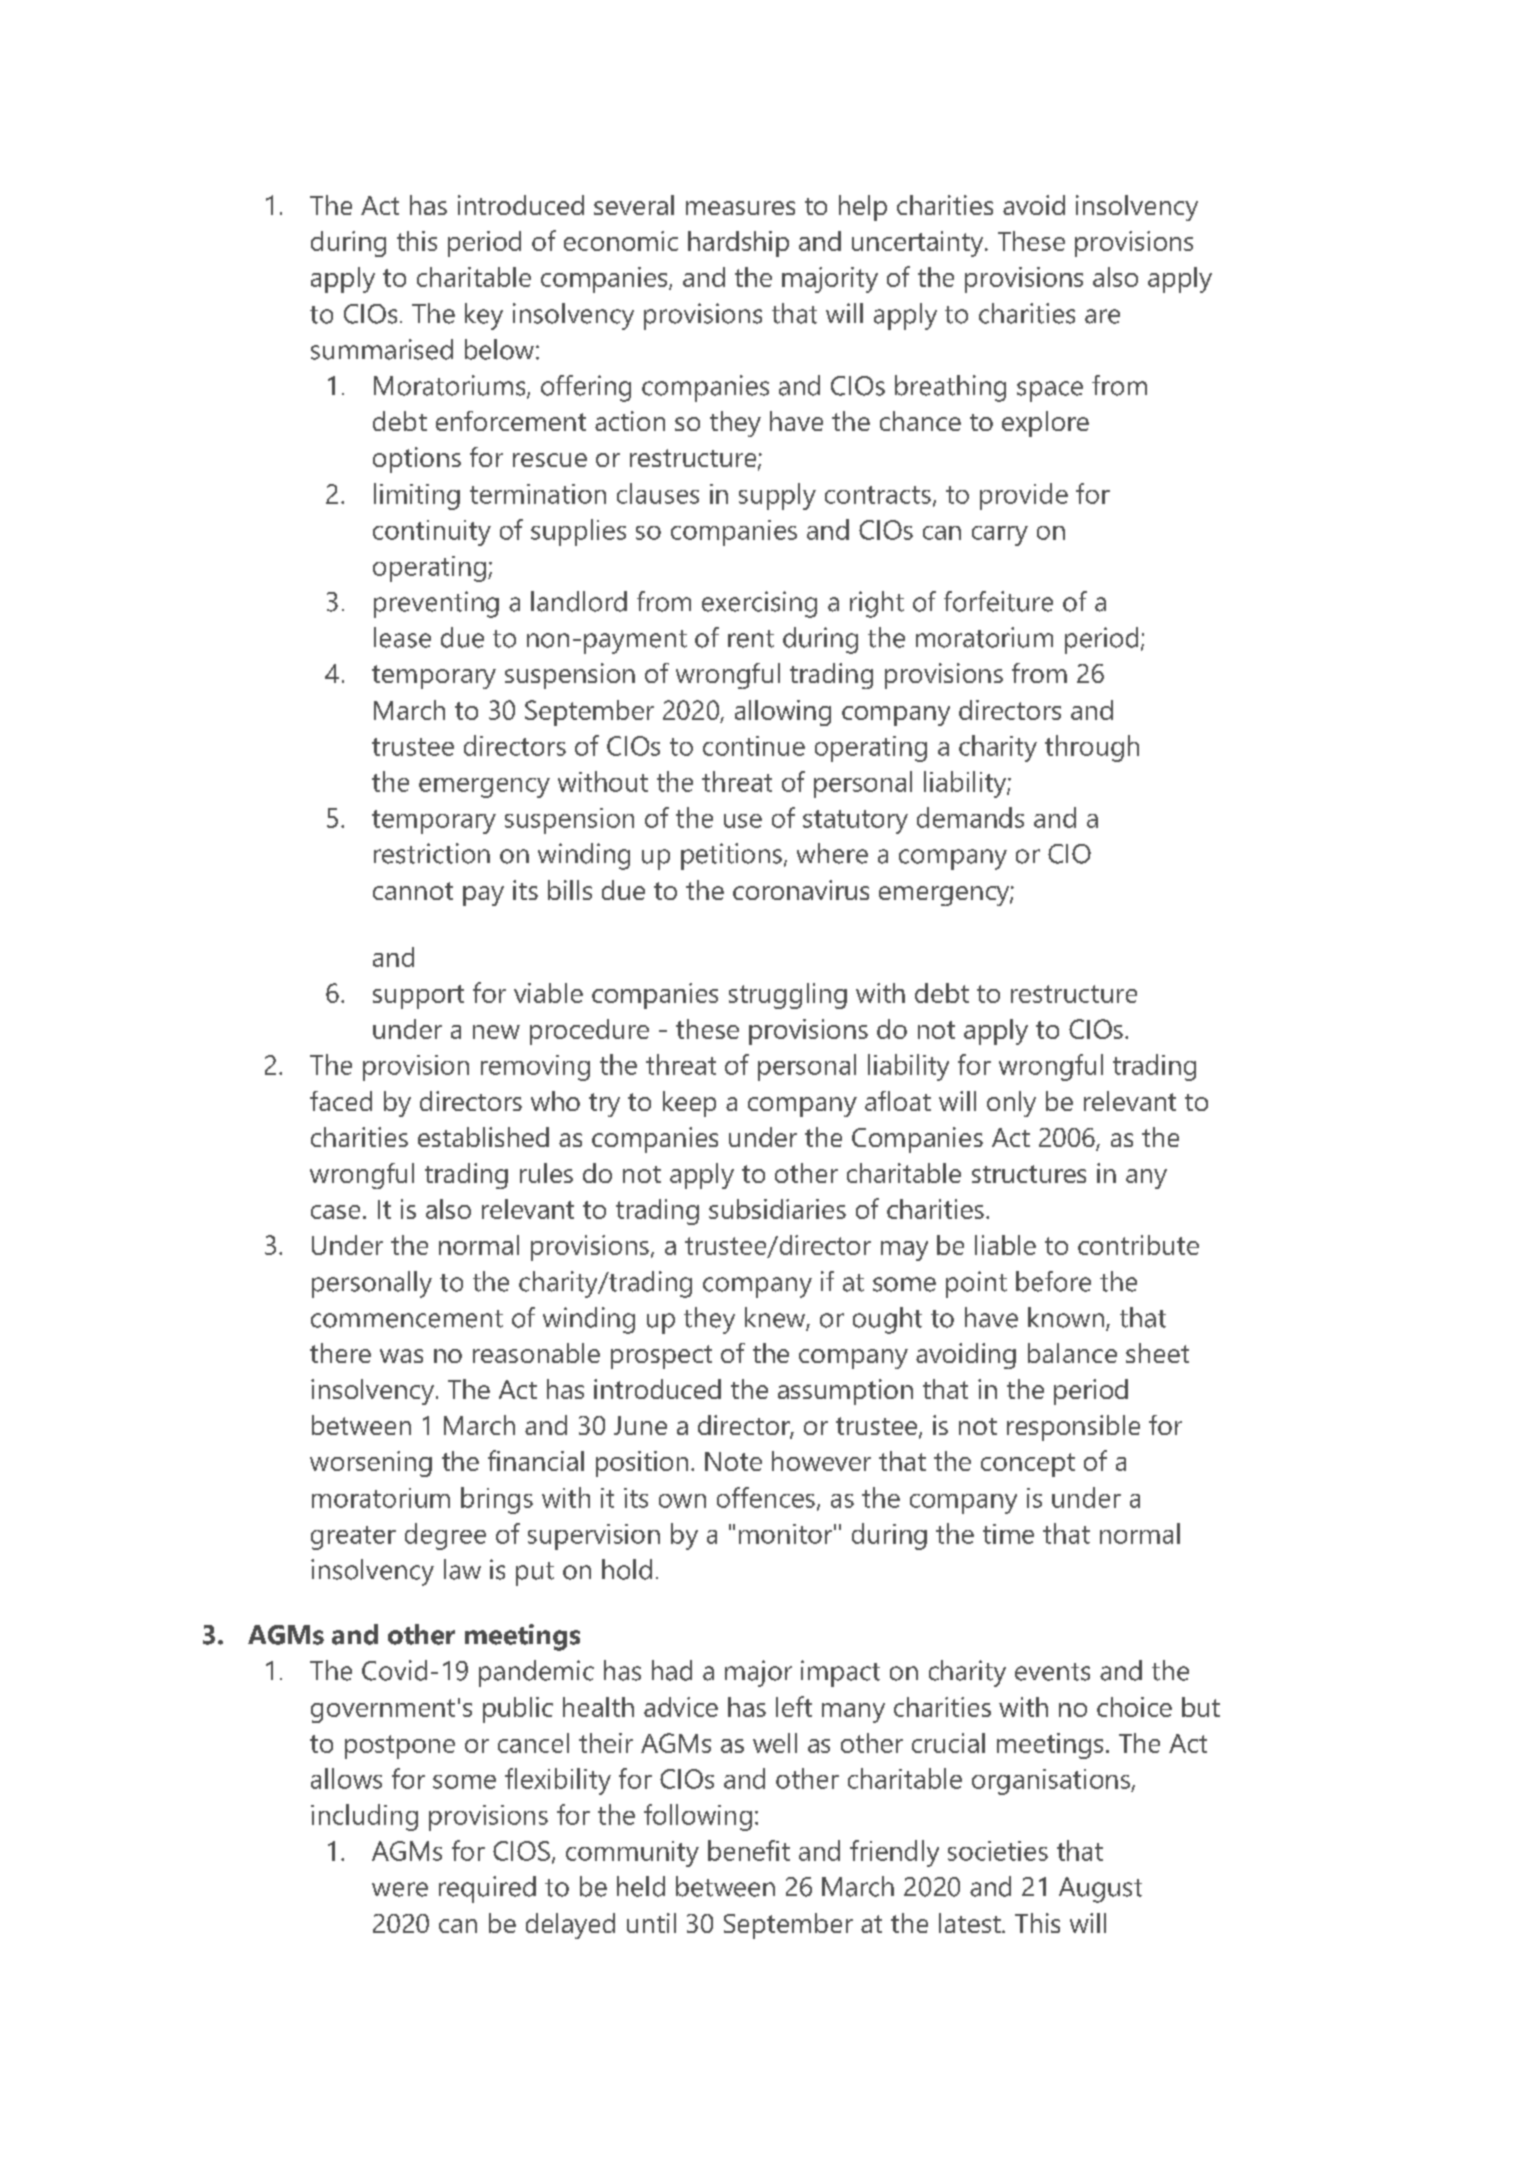 This screenshot has width=1535, height=2172. Describe the element at coordinates (998, 601) in the screenshot. I see `forfeiture` at that location.
